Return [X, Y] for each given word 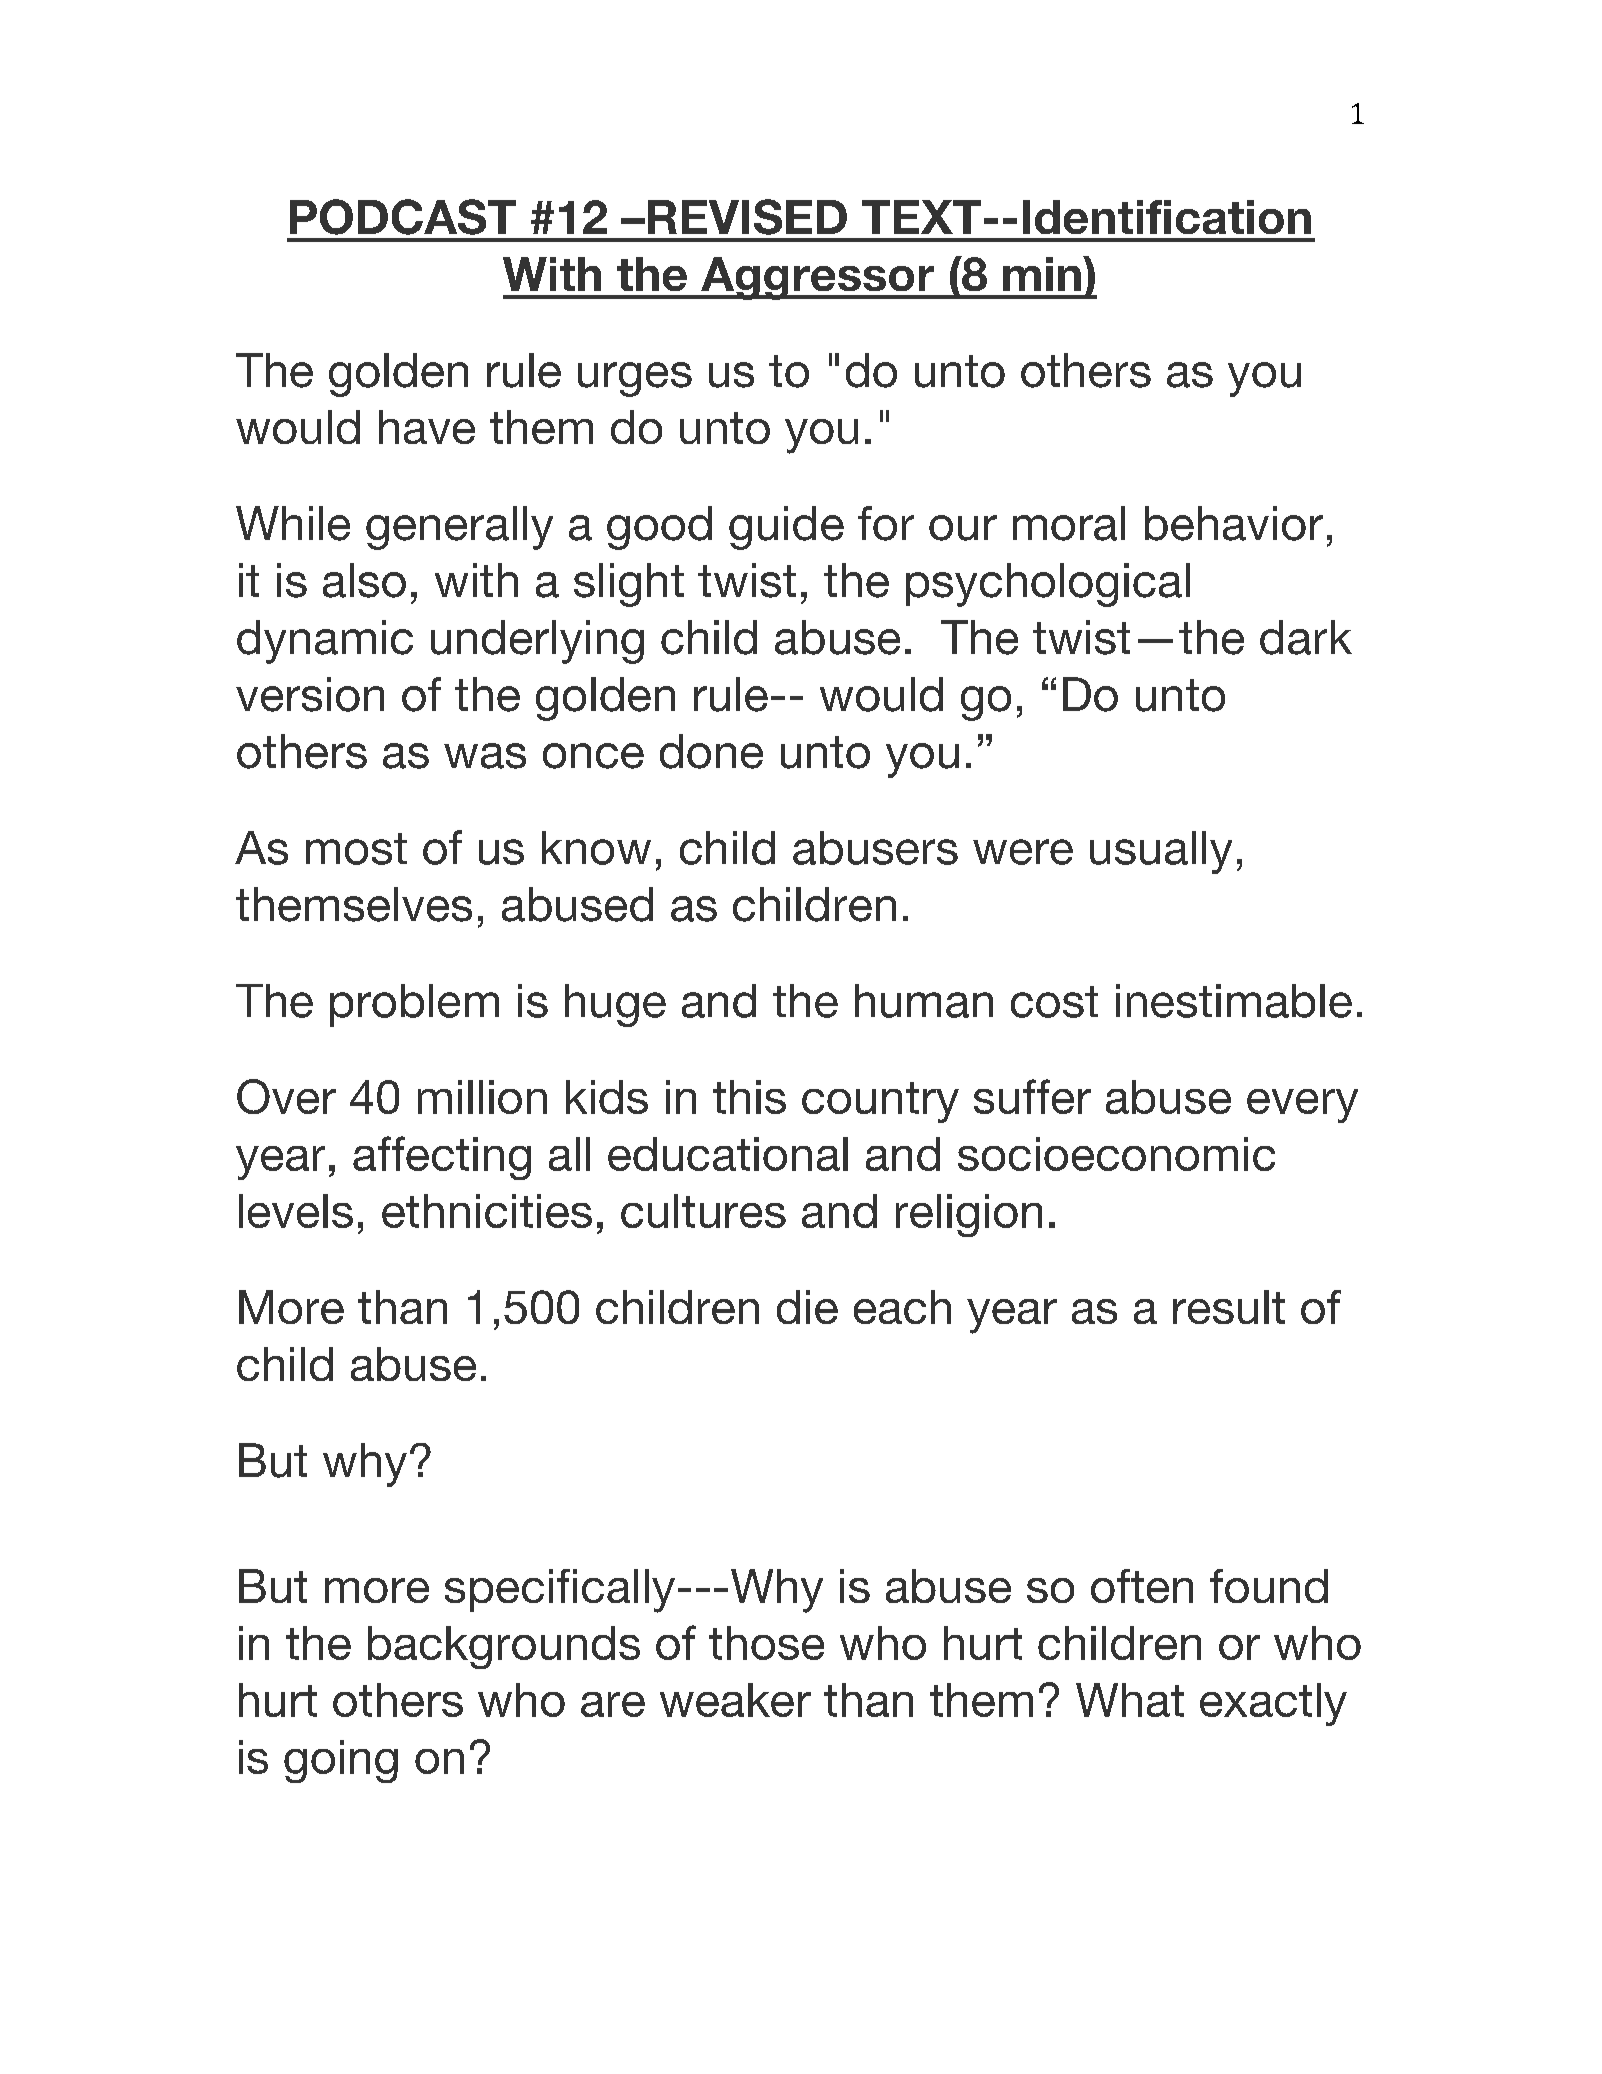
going [341, 1761]
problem [414, 1005]
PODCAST [403, 217]
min [1042, 274]
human [924, 1001]
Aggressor [817, 278]
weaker [735, 1700]
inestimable [1234, 1001]
